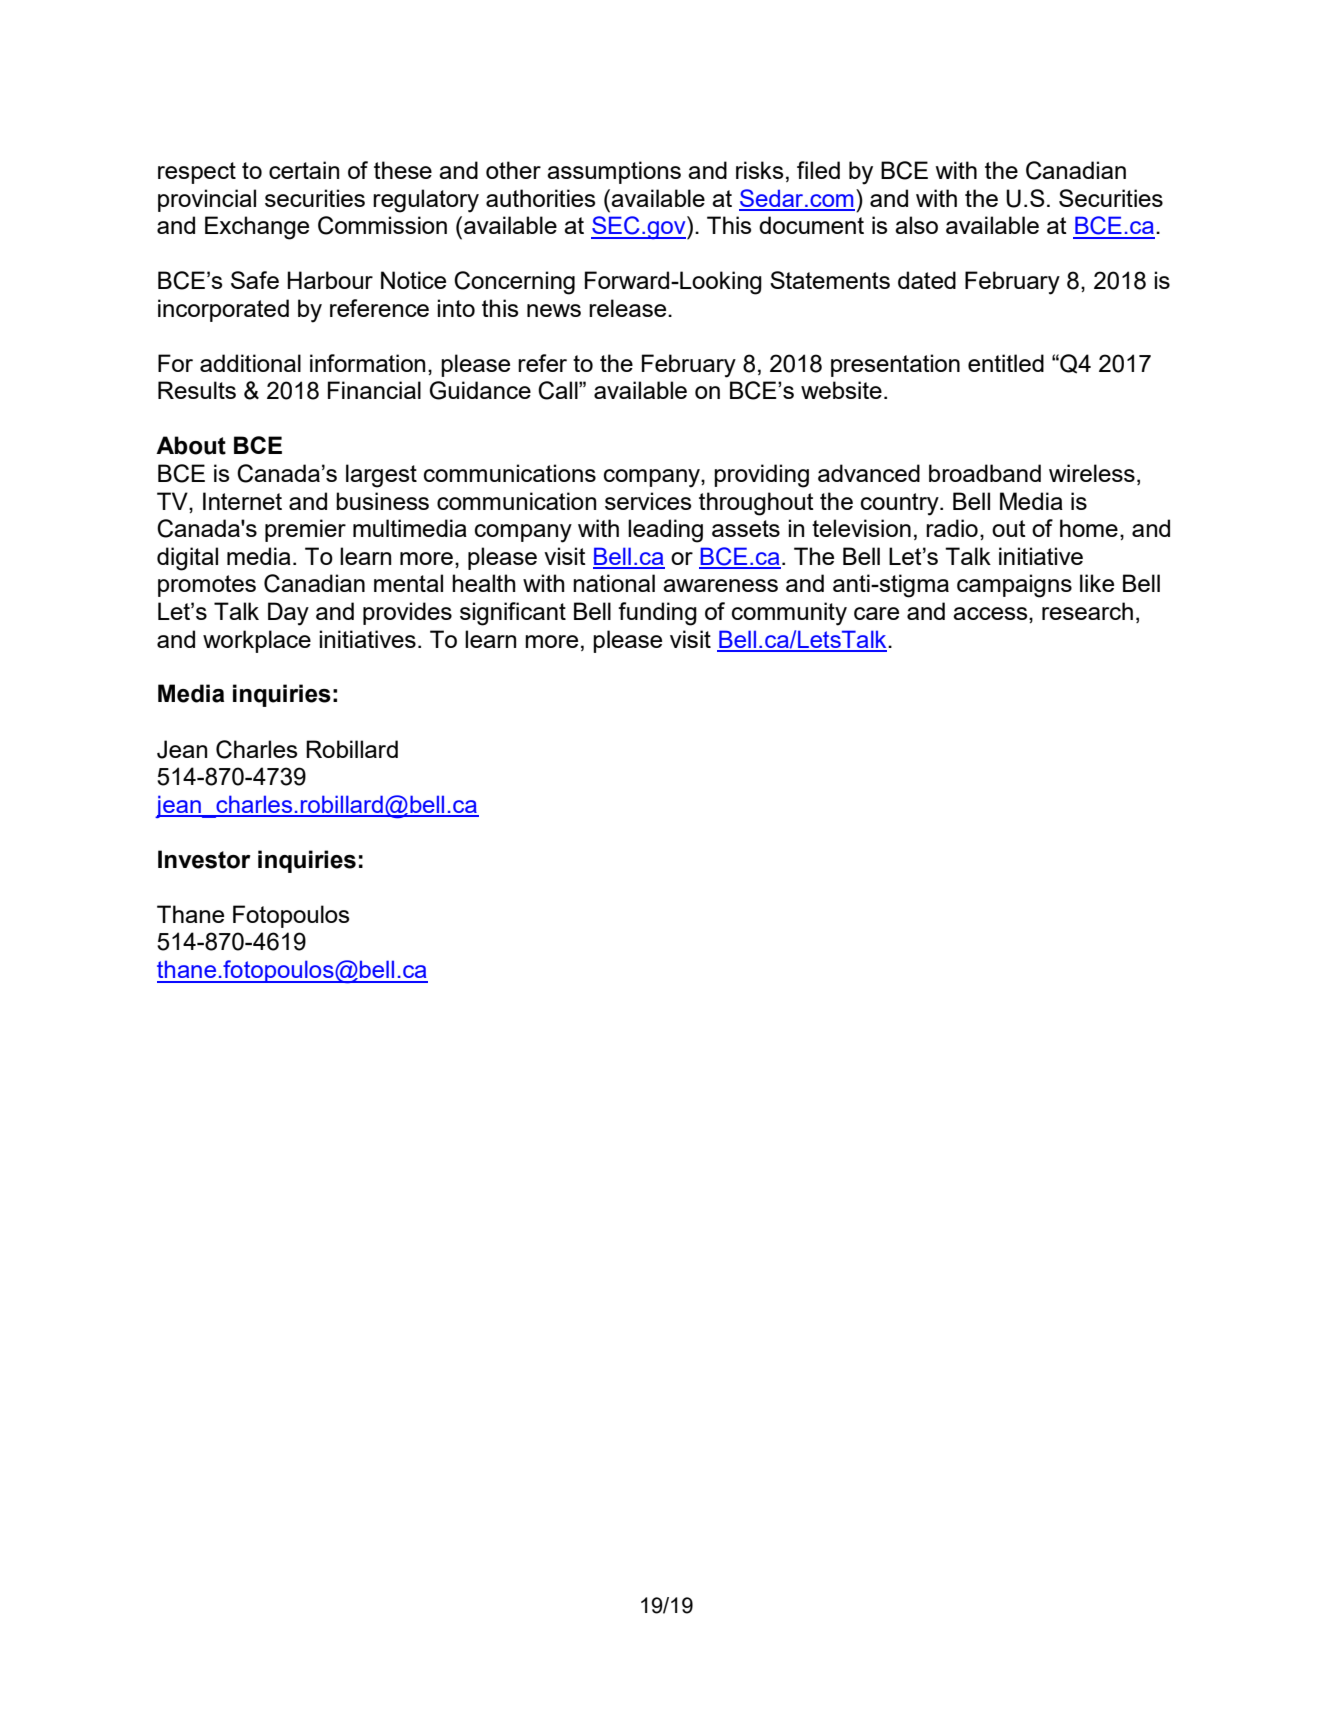 The image size is (1333, 1725). I want to click on access, so click(991, 613).
